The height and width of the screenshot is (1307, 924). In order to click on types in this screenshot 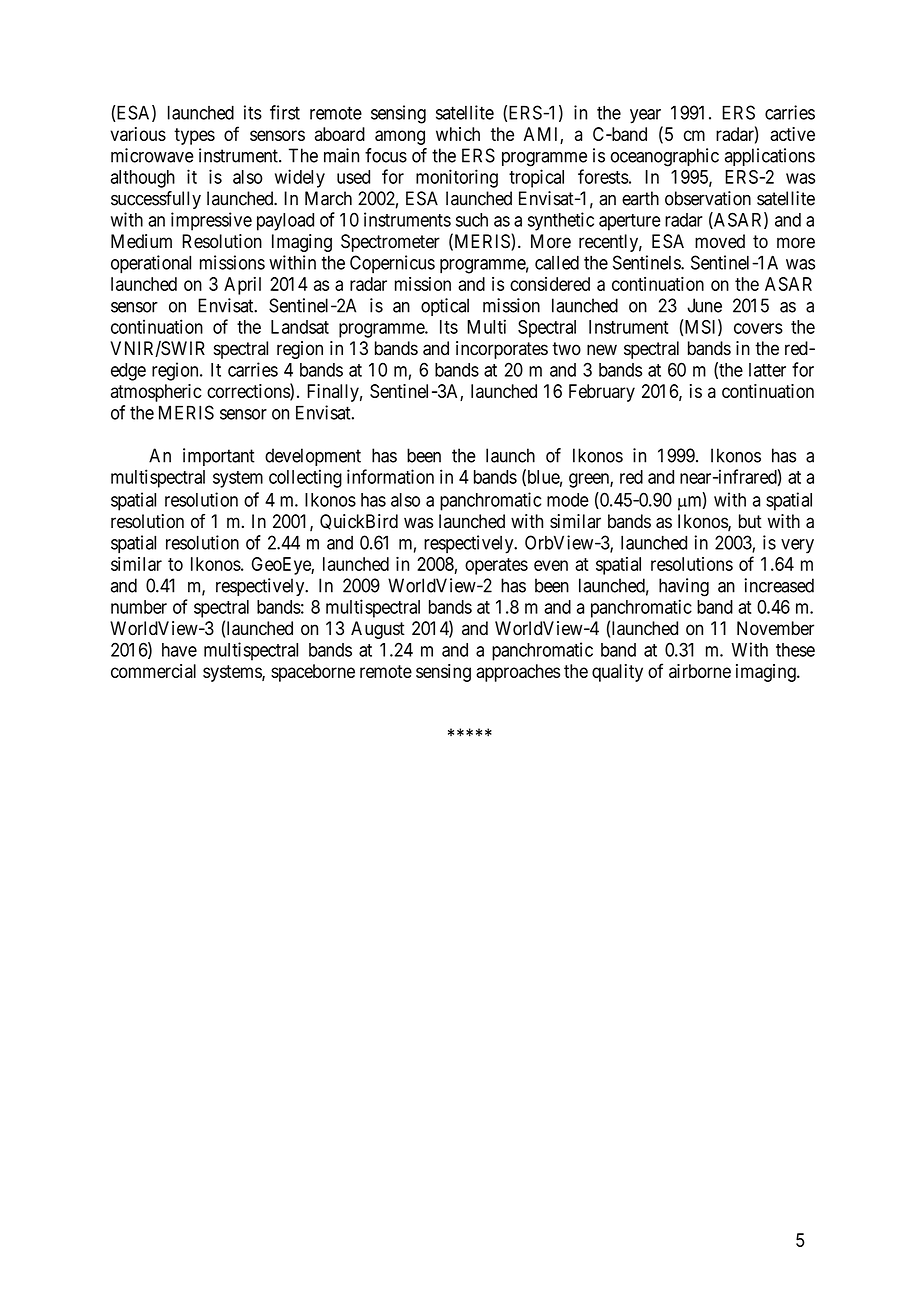, I will do `click(194, 136)`.
